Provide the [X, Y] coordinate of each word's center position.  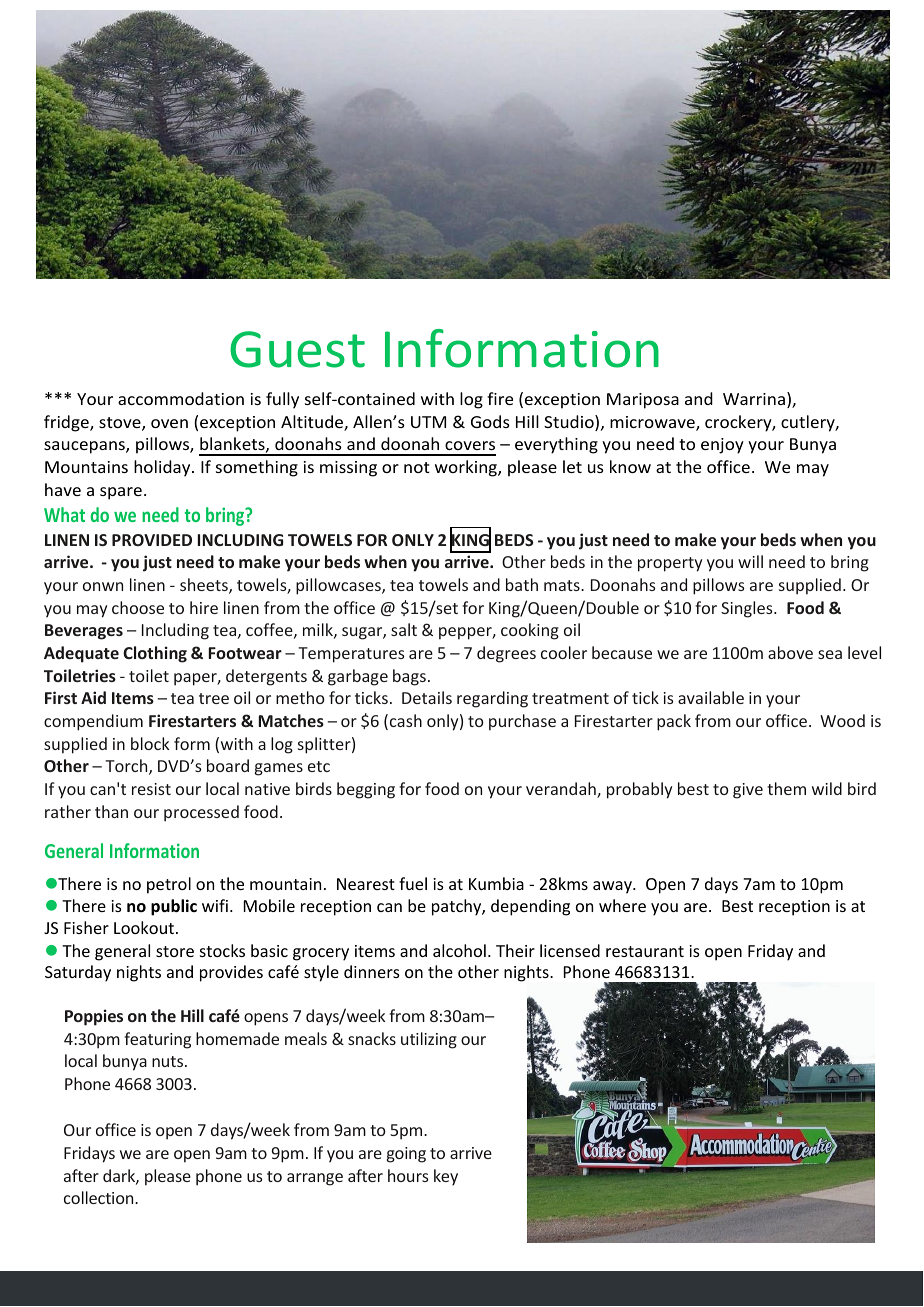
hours [408, 1175]
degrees [506, 654]
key [446, 1177]
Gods [490, 421]
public [174, 907]
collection [100, 1197]
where [622, 905]
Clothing [155, 654]
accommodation [181, 398]
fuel [413, 883]
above [790, 652]
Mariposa [643, 401]
